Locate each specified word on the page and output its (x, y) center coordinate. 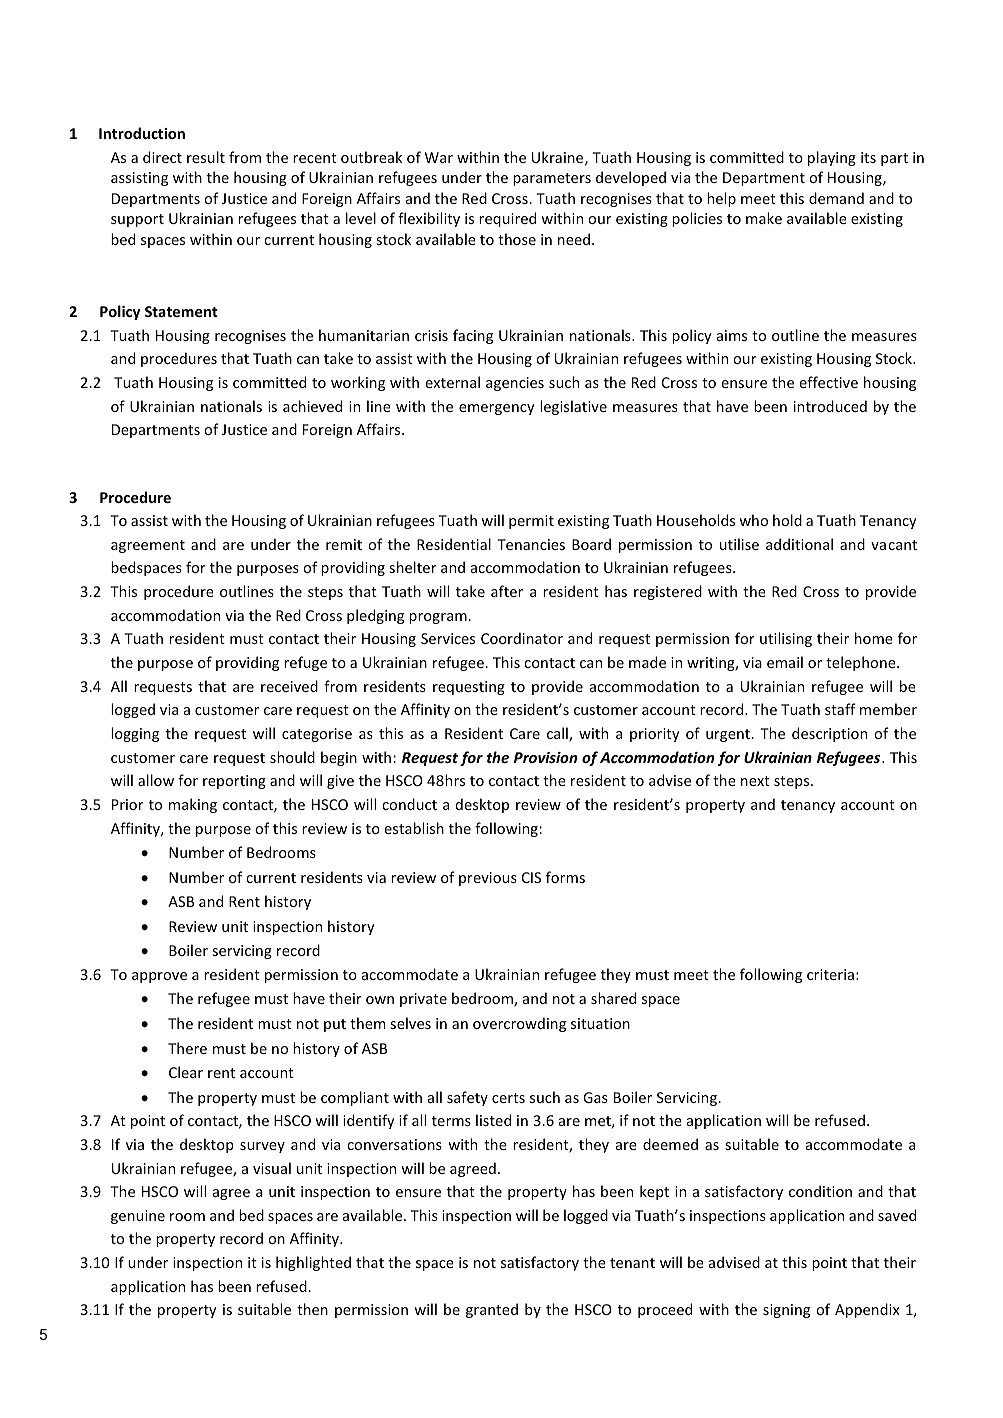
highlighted (313, 1263)
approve (159, 977)
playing (832, 158)
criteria (830, 974)
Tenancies (531, 544)
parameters (552, 179)
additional (799, 544)
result (206, 157)
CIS (531, 877)
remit (344, 544)
